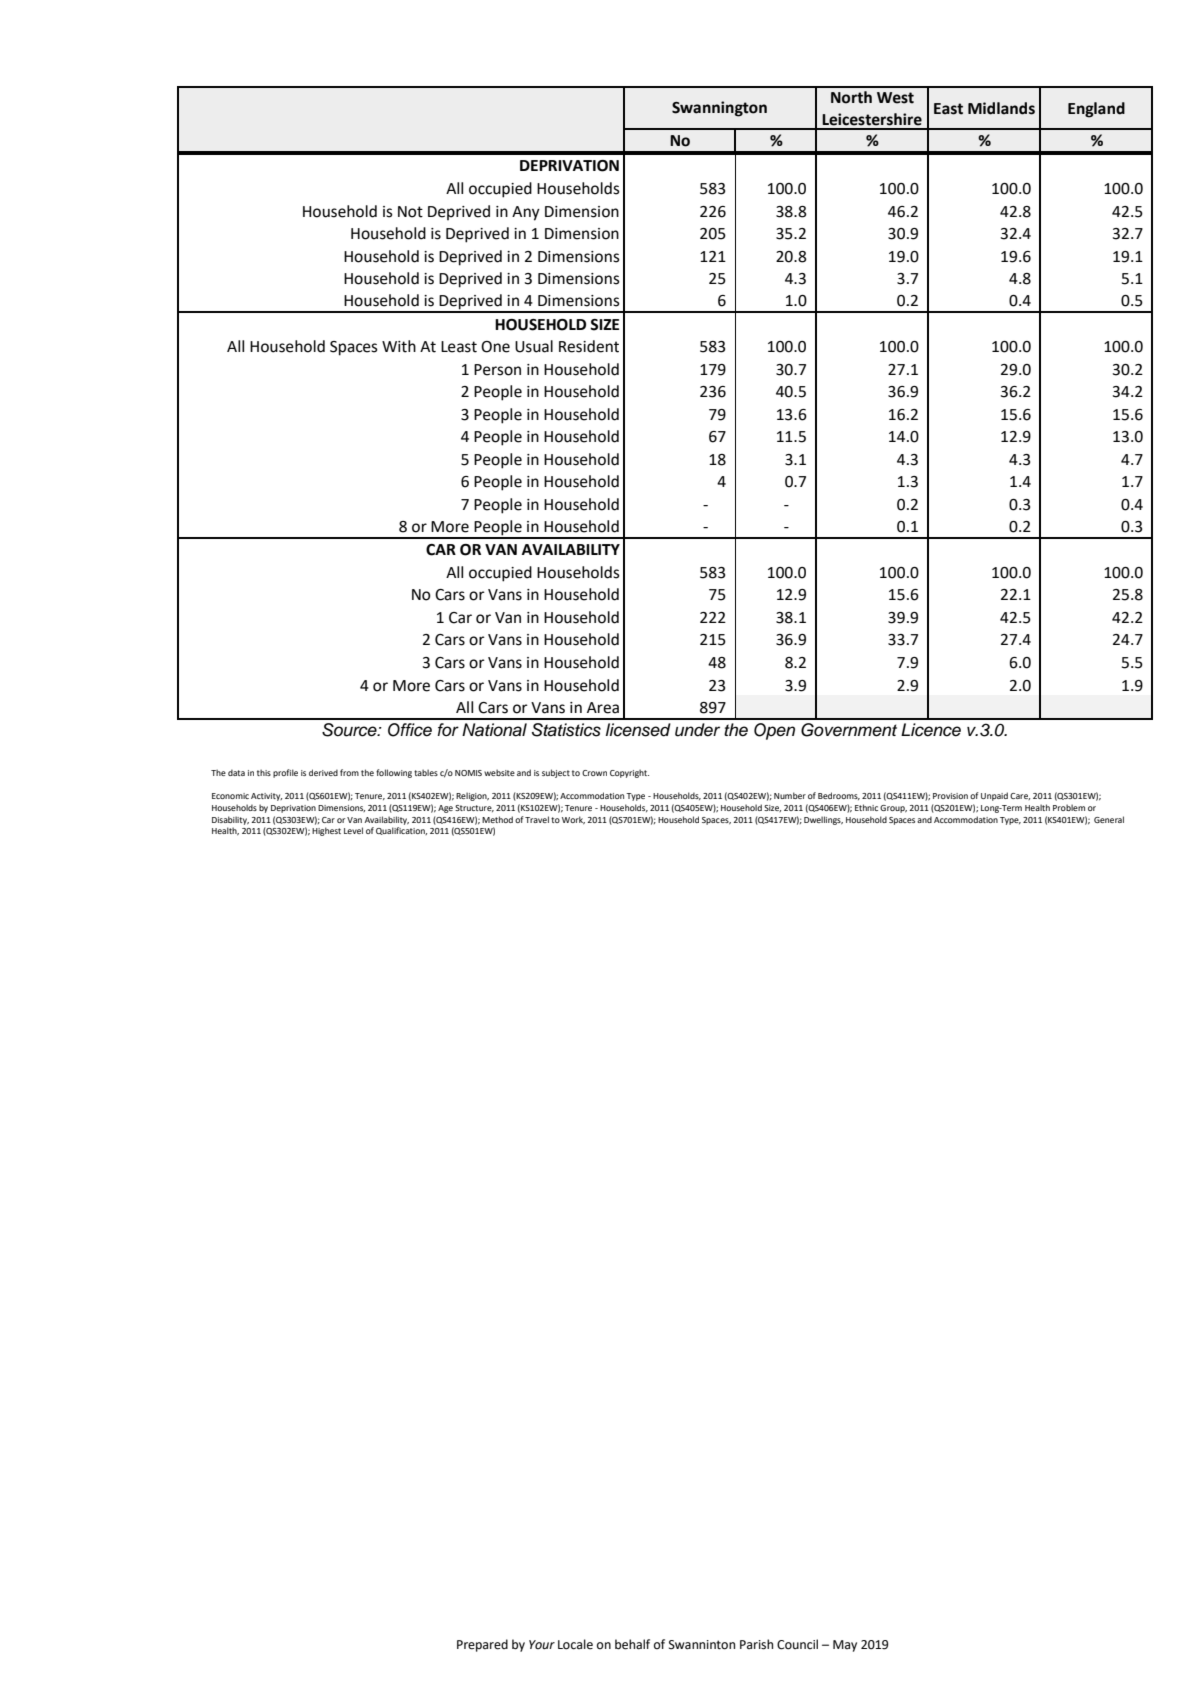 This screenshot has height=1699, width=1202. I want to click on Prepared, so click(482, 1645).
